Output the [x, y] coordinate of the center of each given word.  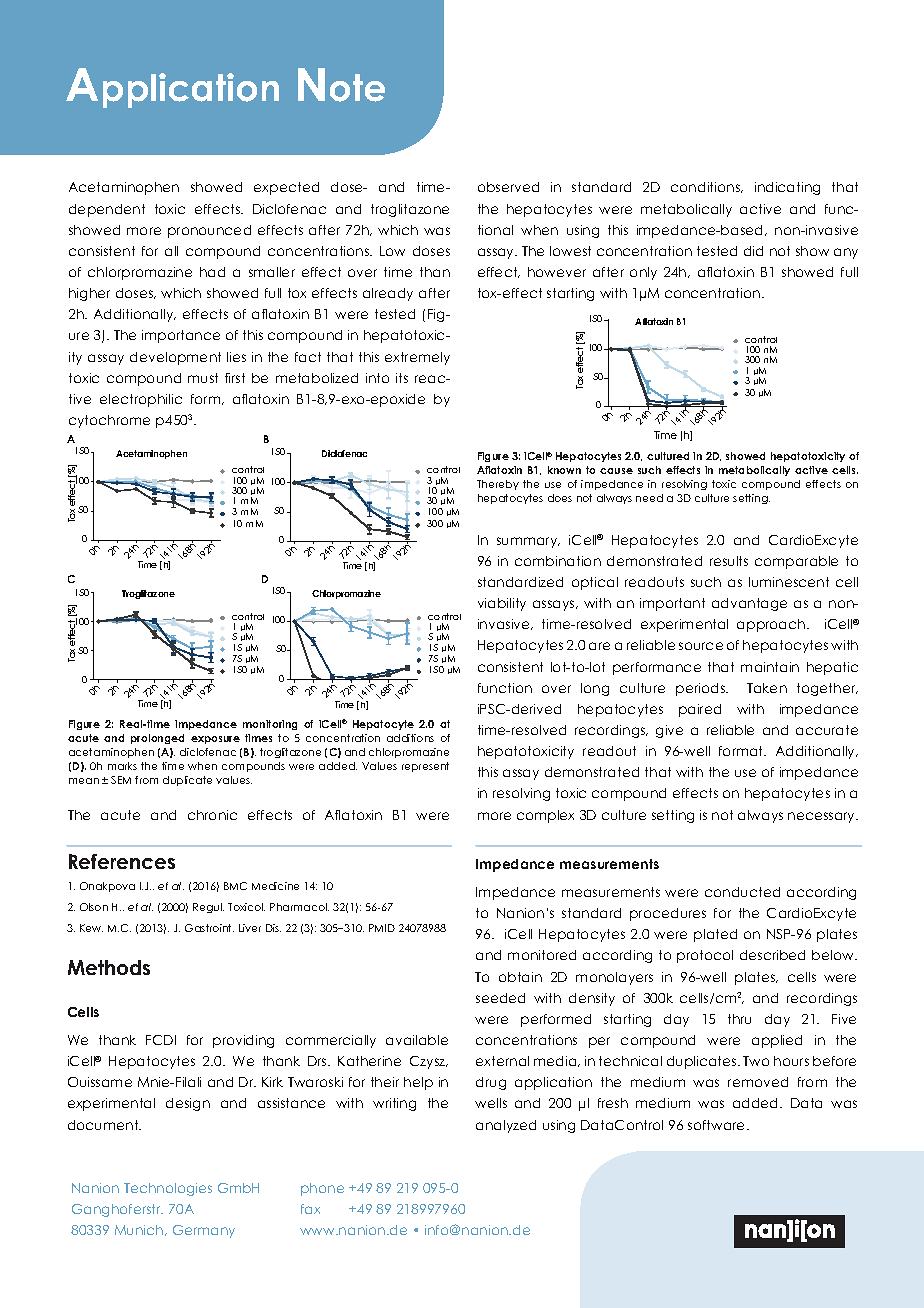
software [718, 1125]
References [122, 861]
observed [508, 187]
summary [528, 542]
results [729, 561]
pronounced [209, 231]
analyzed [506, 1126]
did [753, 251]
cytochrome [109, 421]
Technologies [168, 1189]
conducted [742, 892]
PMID [382, 928]
